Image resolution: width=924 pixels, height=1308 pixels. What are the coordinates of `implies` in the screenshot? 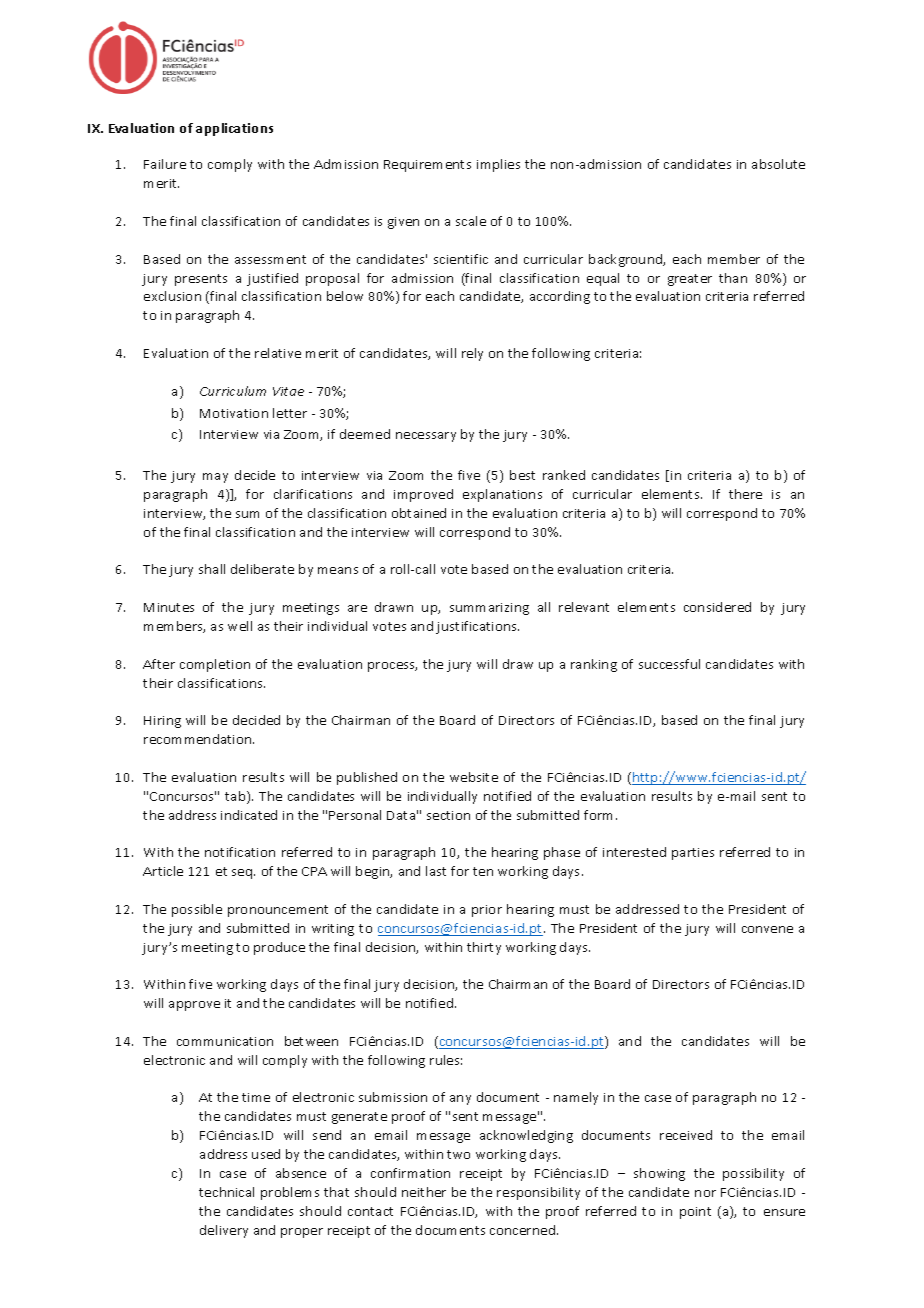 It's located at (498, 165).
